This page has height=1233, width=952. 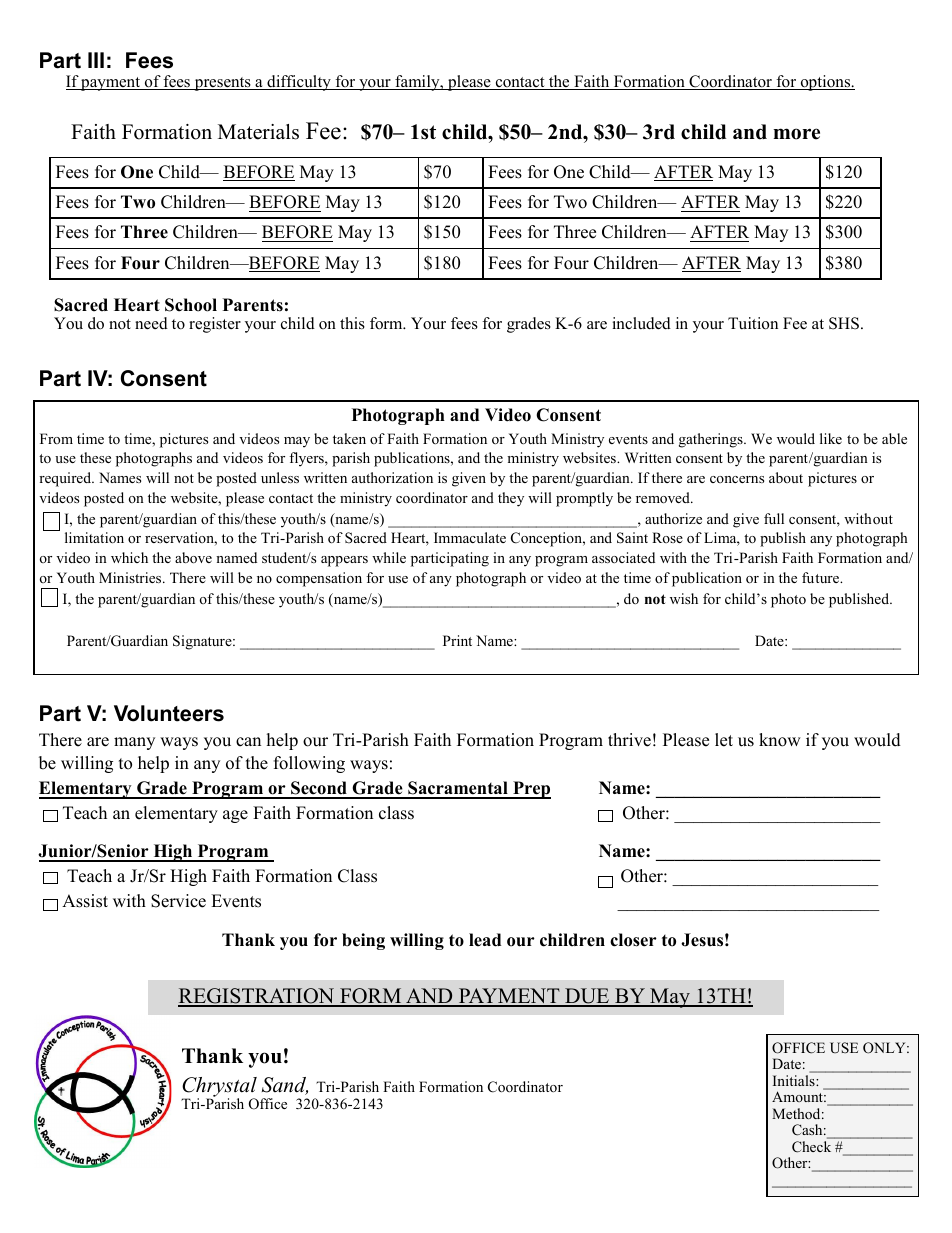 What do you see at coordinates (822, 577) in the page?
I see `future` at bounding box center [822, 577].
